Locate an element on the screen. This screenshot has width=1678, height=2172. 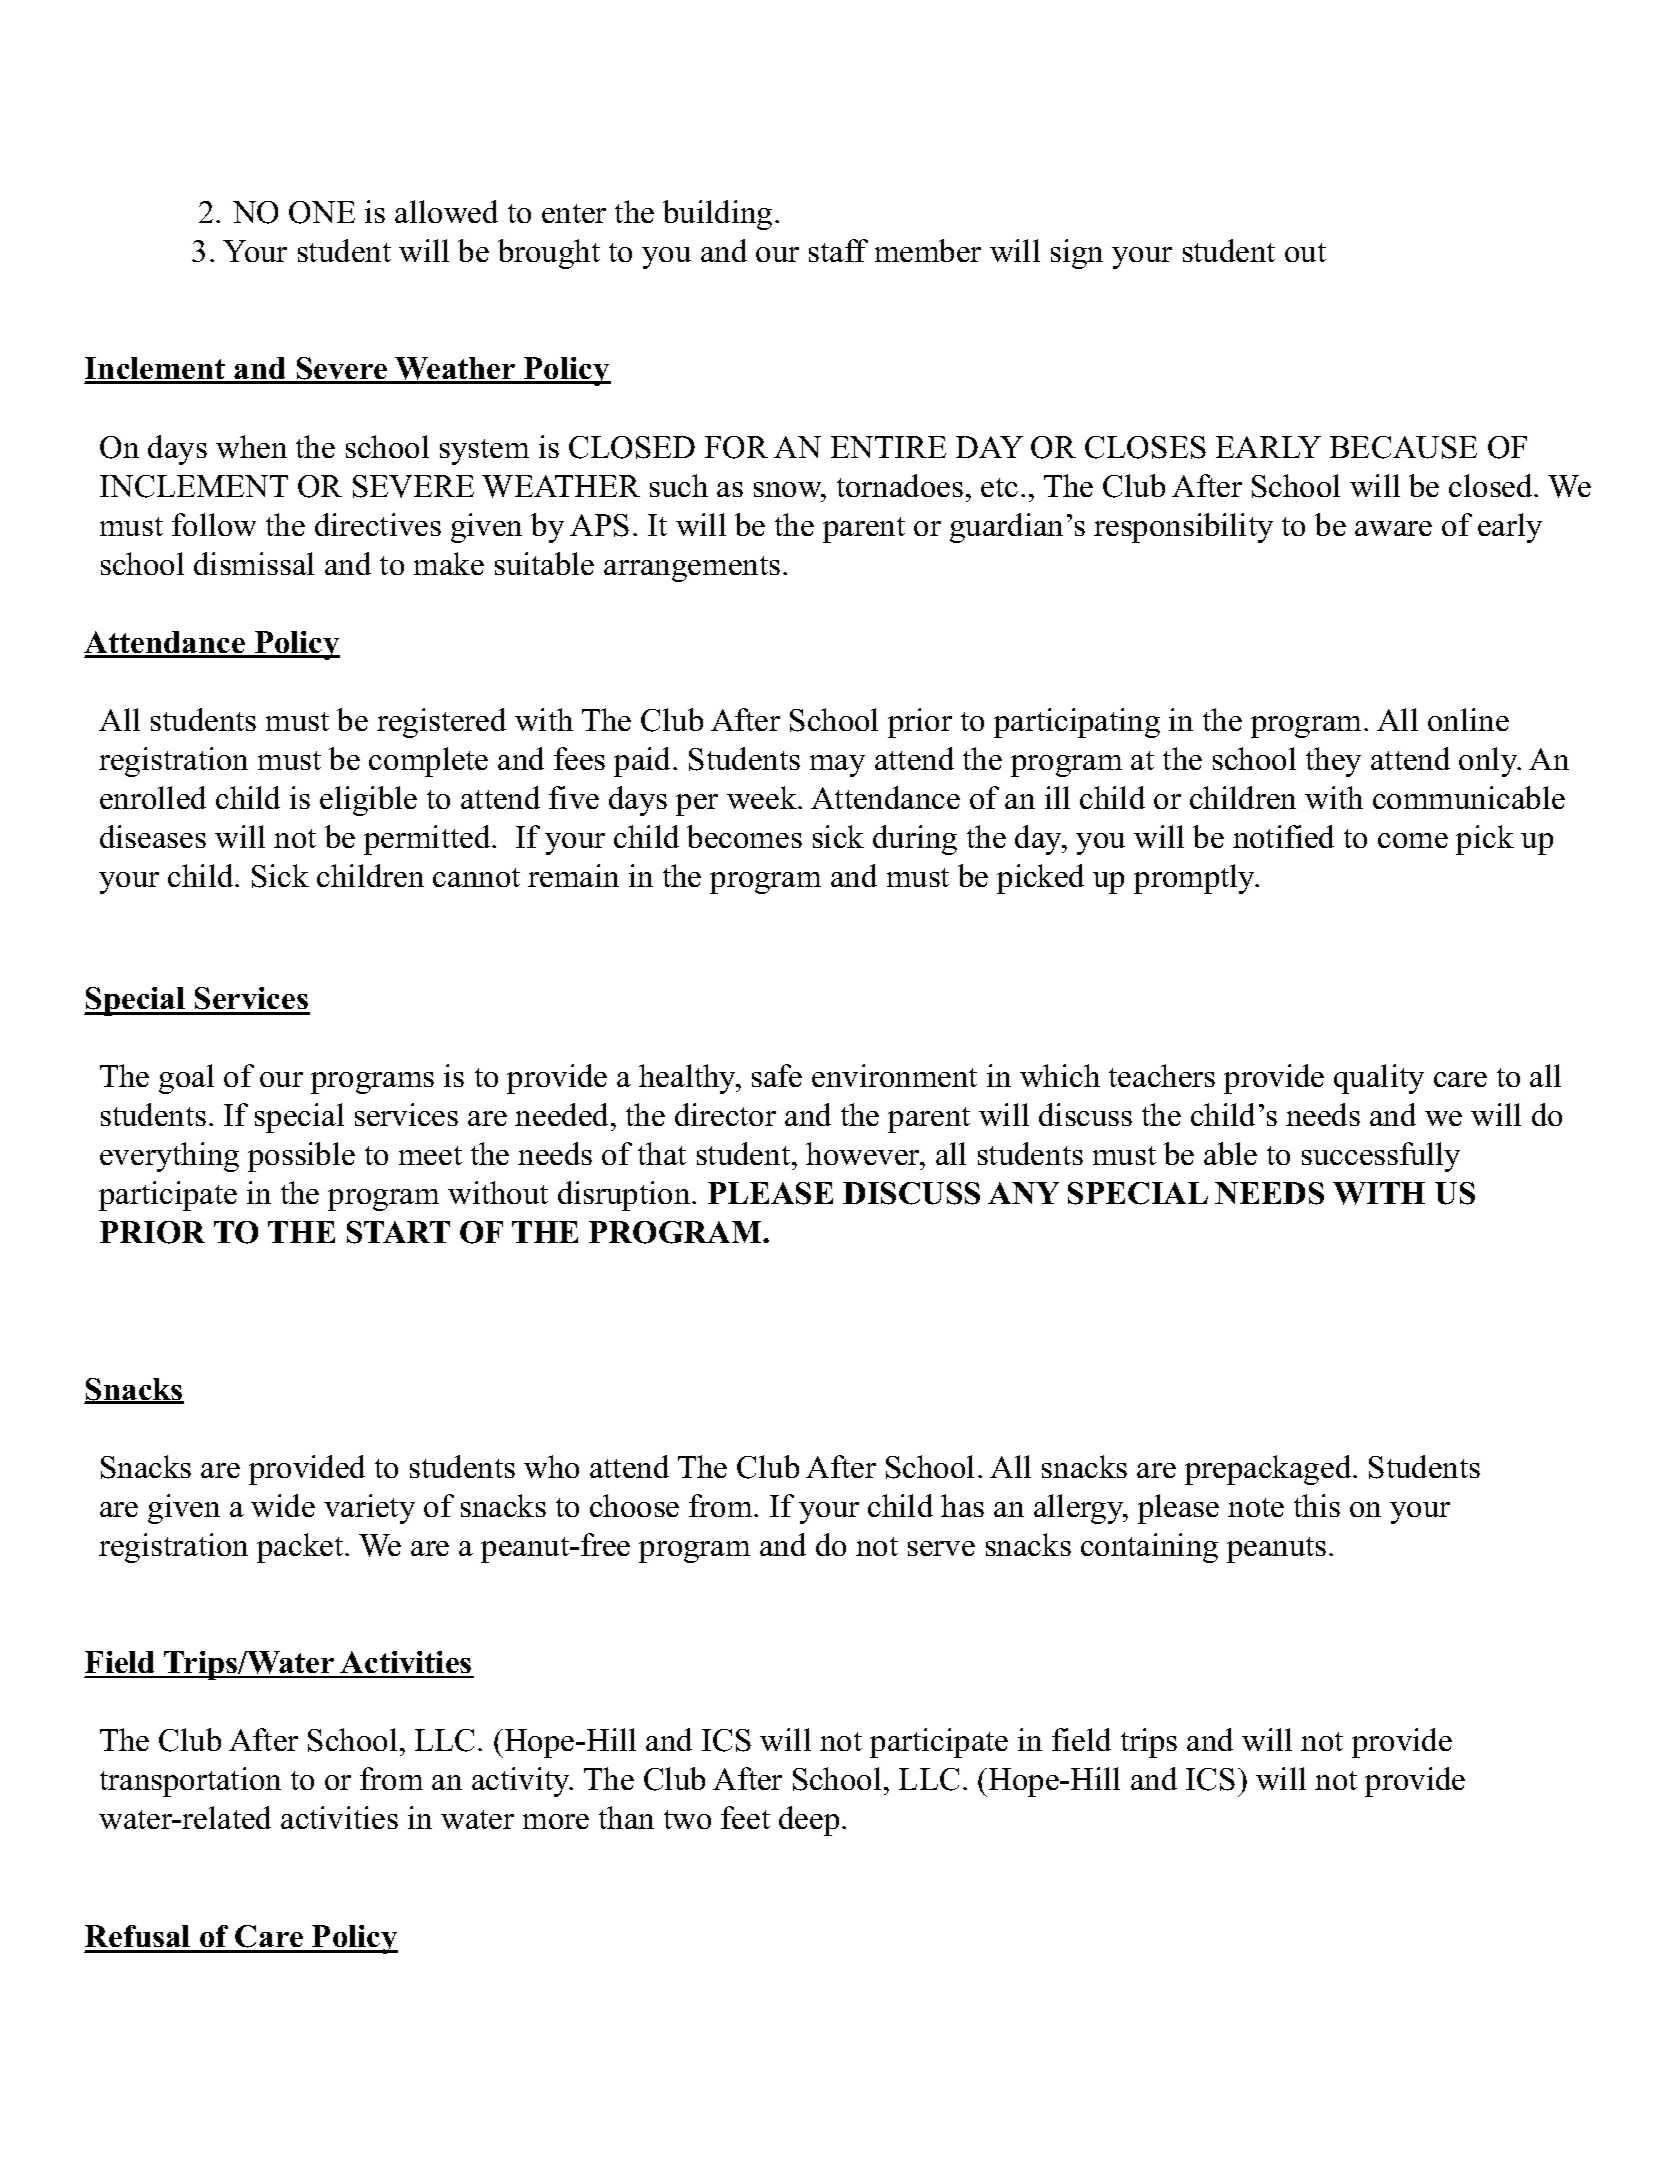
has is located at coordinates (962, 1505).
